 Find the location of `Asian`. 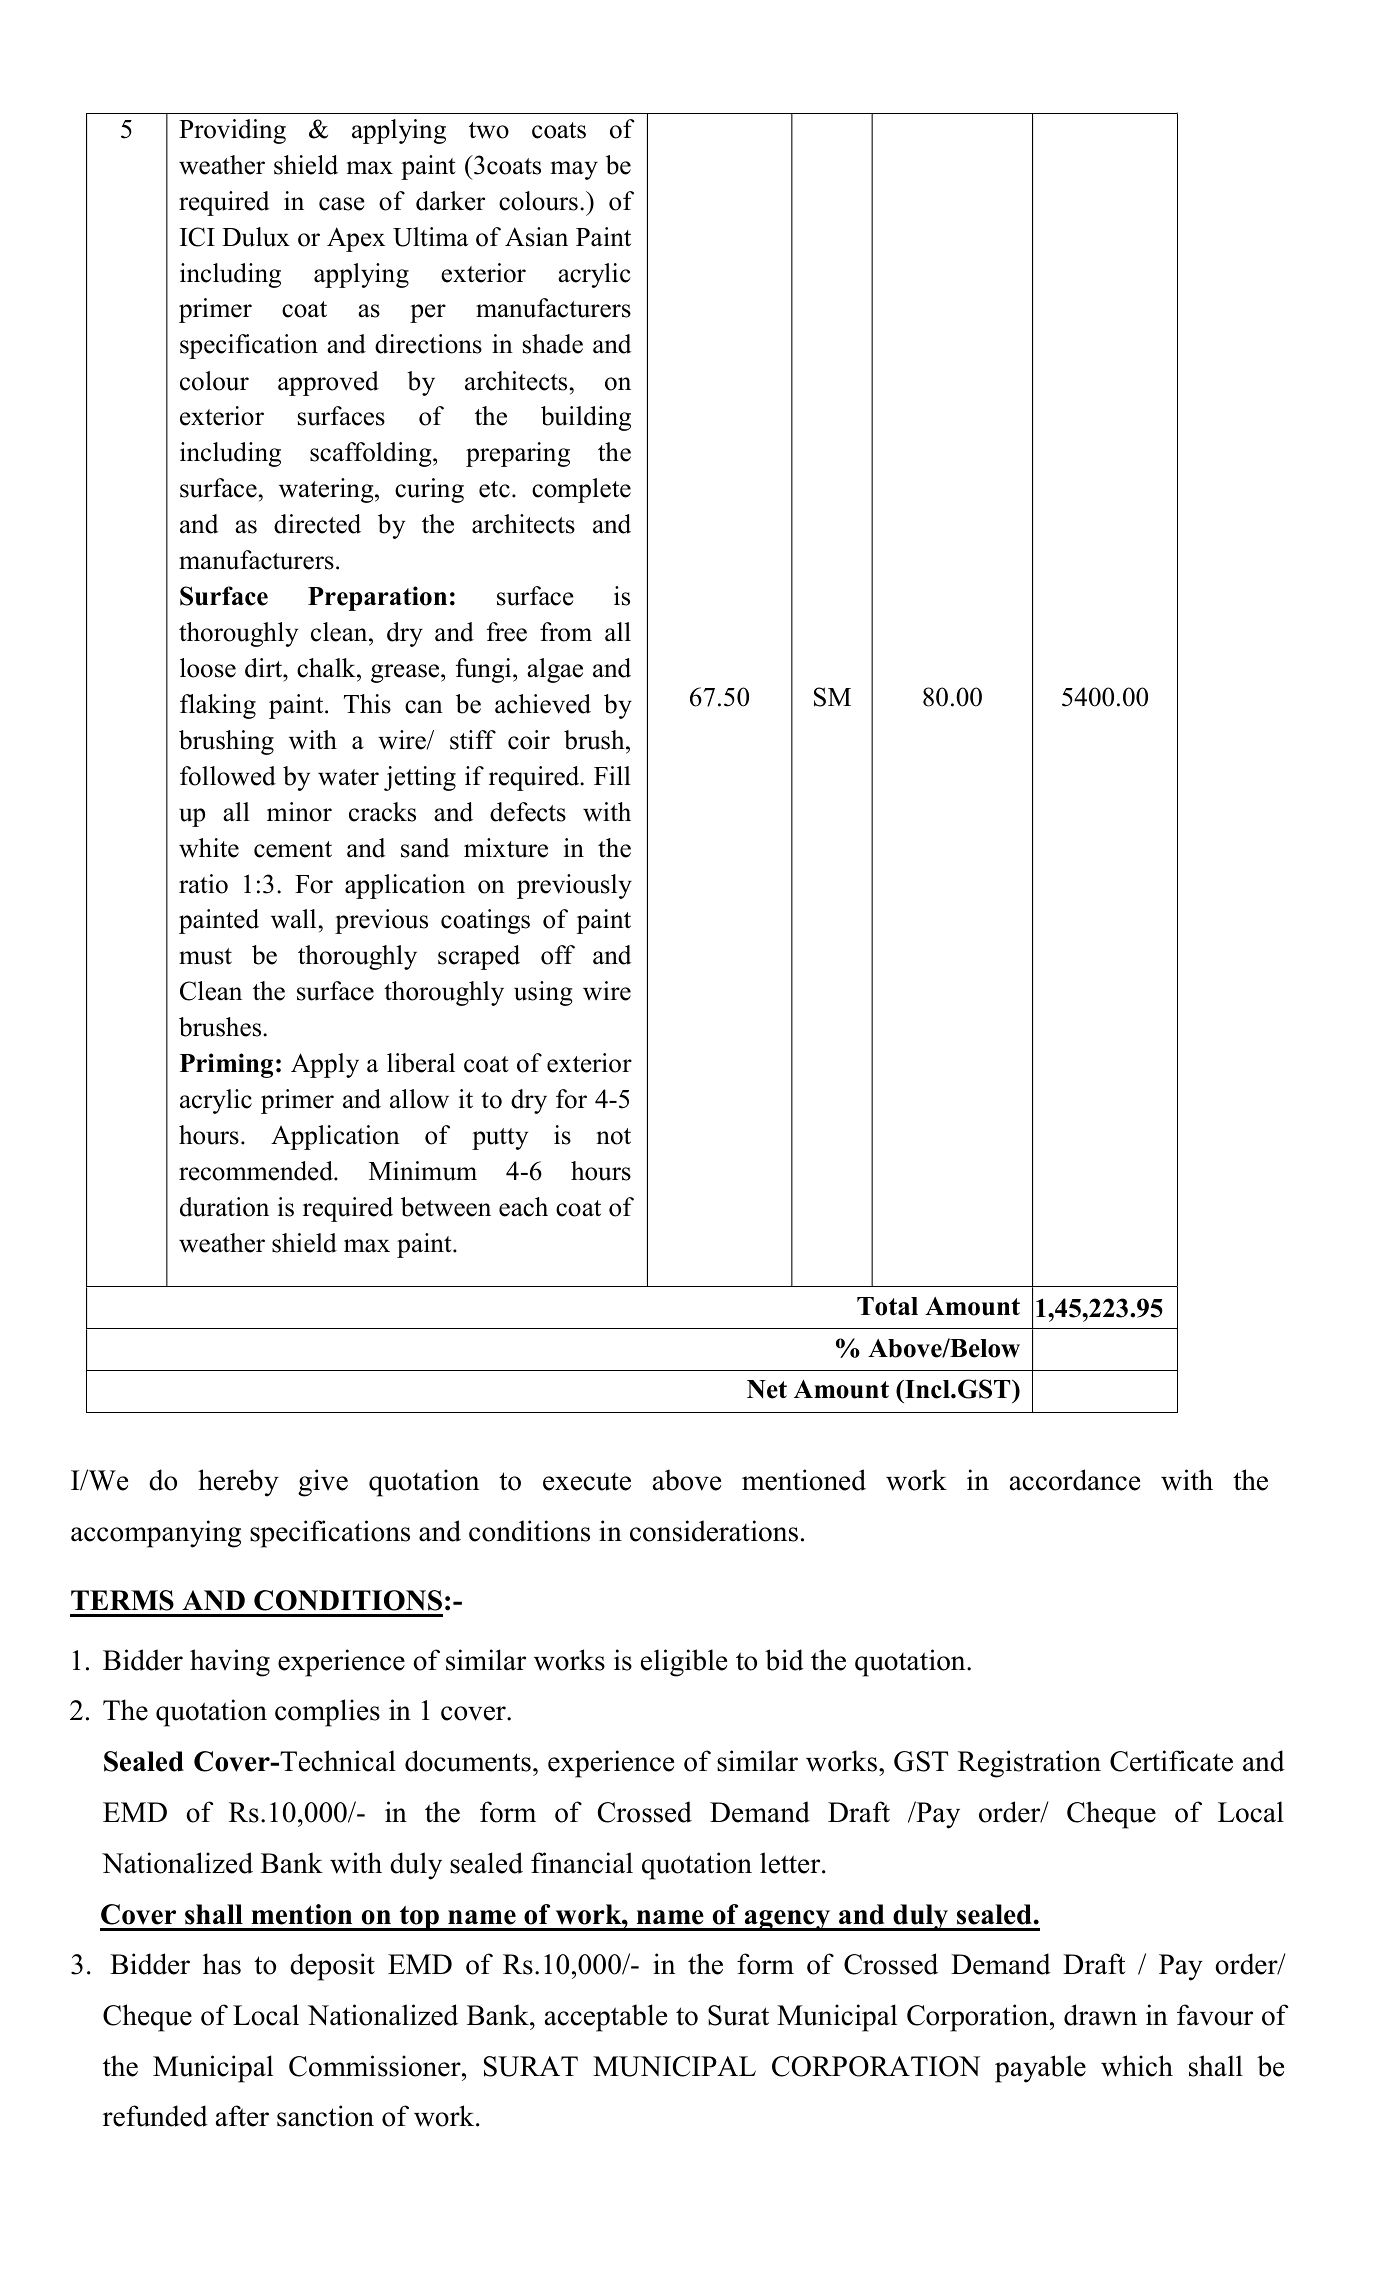

Asian is located at coordinates (536, 237).
